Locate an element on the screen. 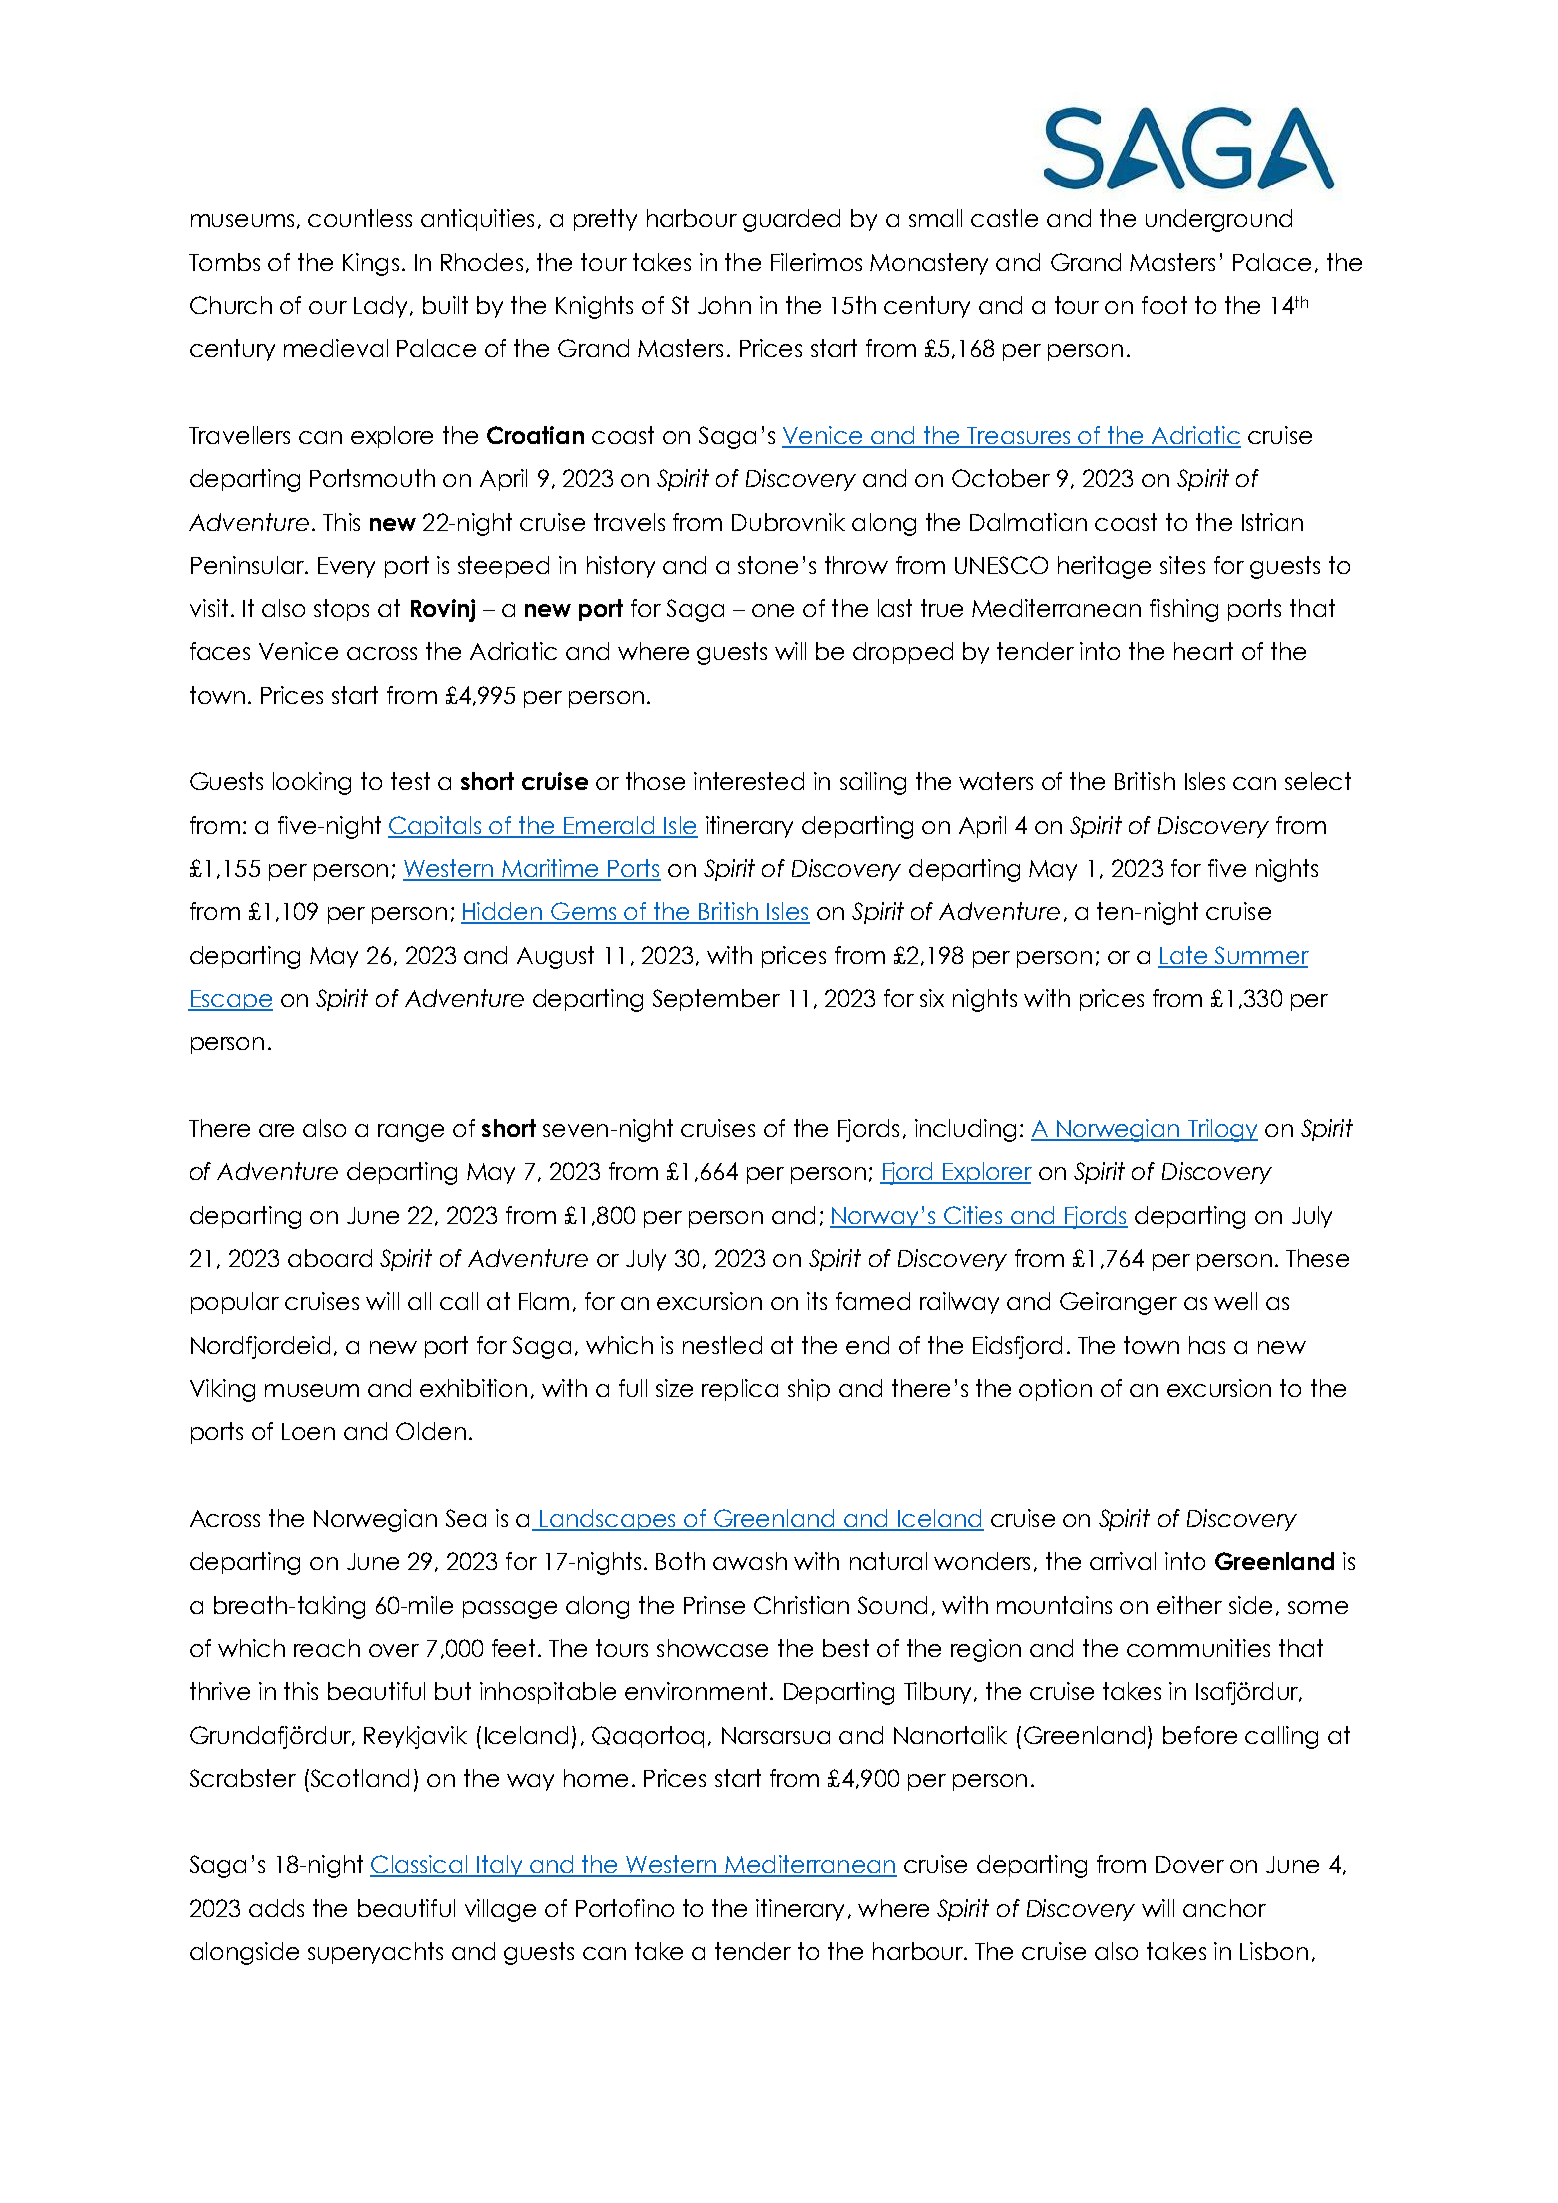  Olden is located at coordinates (431, 1431).
